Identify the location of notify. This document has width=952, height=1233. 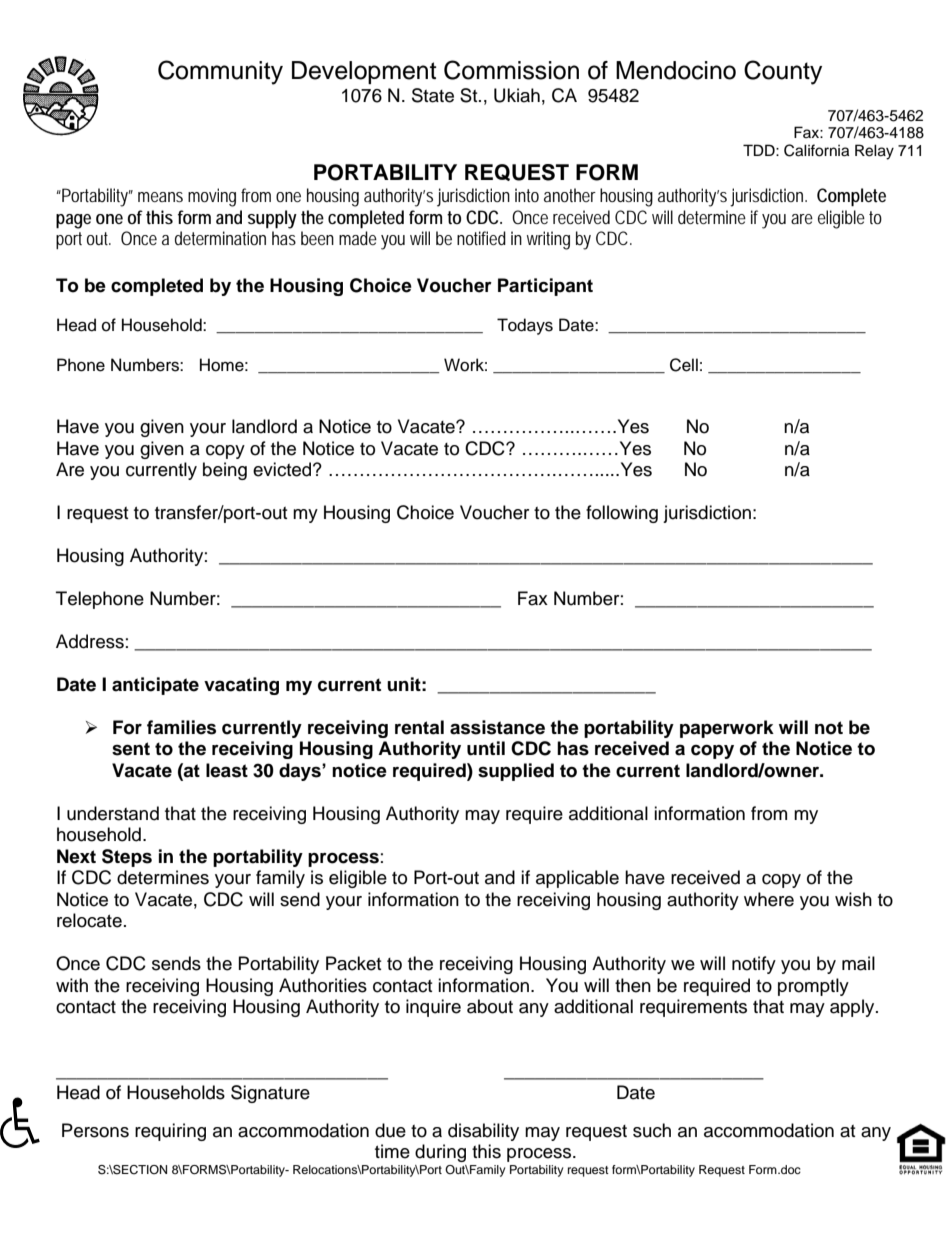
(754, 965).
